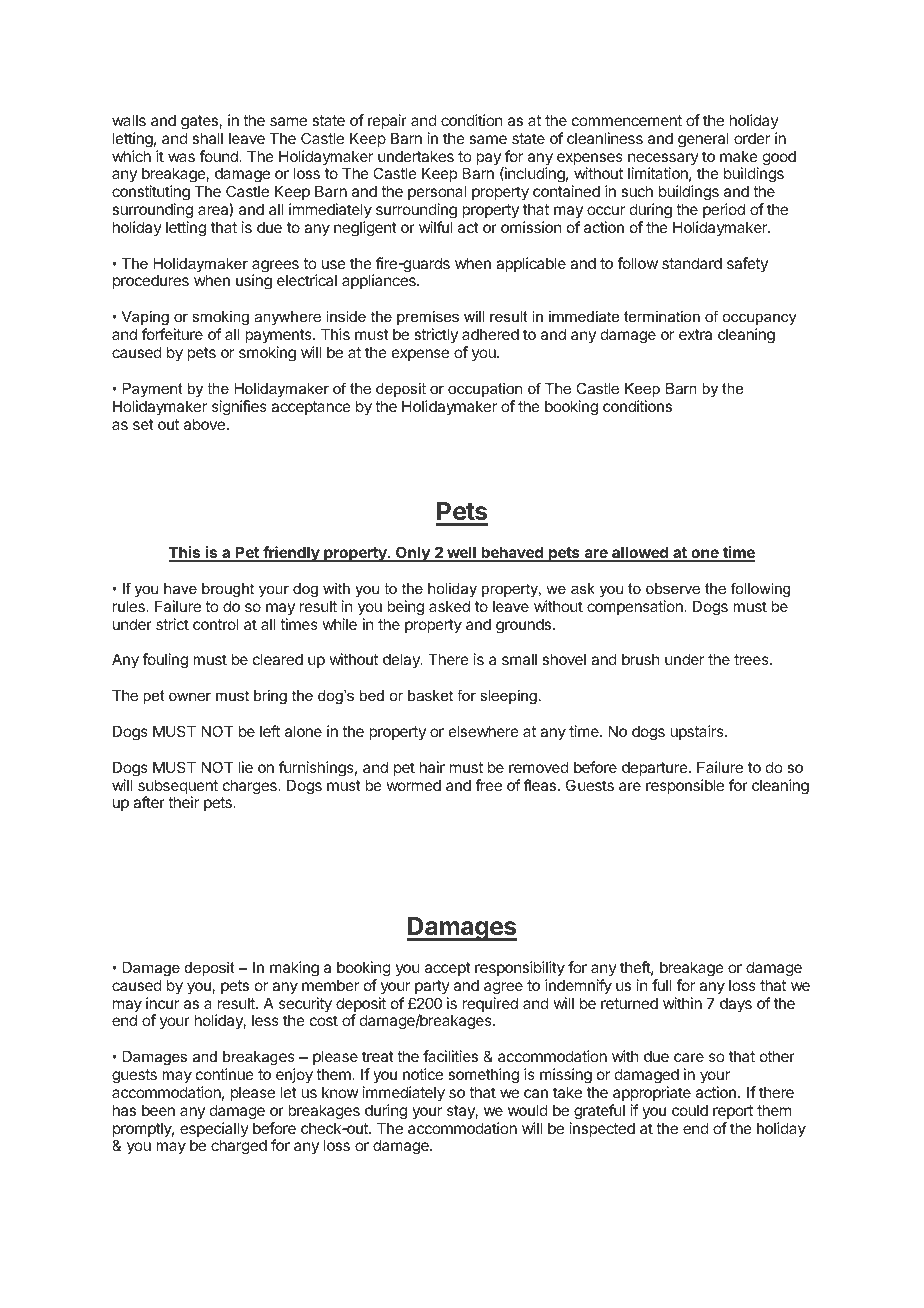  Describe the element at coordinates (695, 334) in the screenshot. I see `extra` at that location.
